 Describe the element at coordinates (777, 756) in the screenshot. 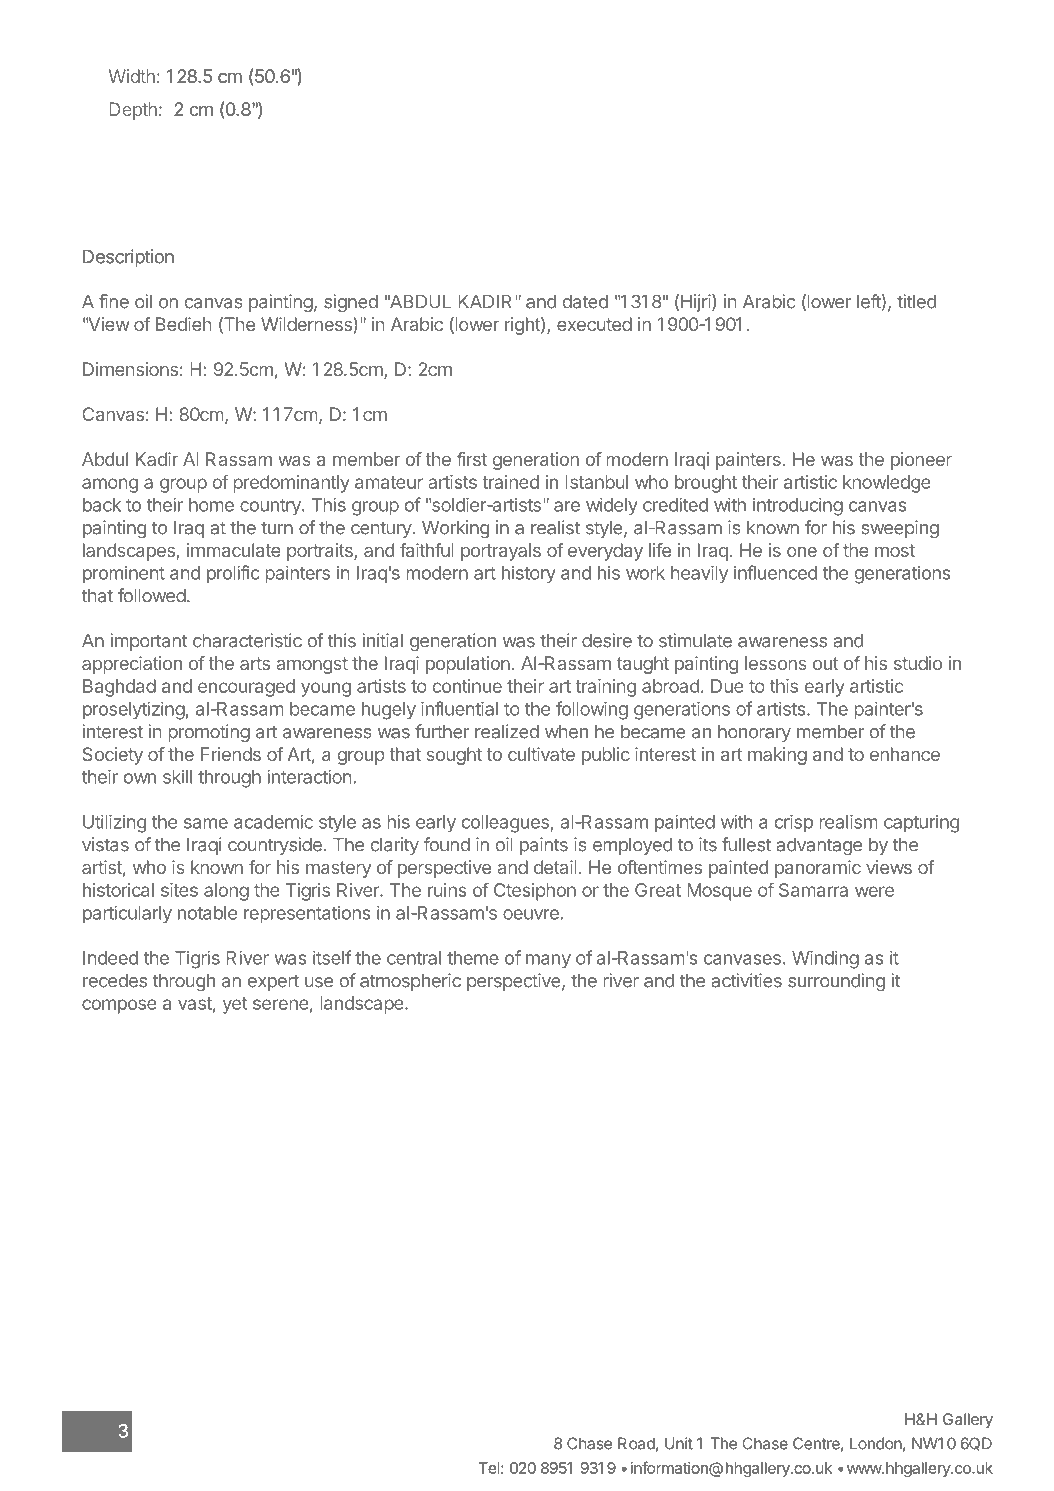

I see `making` at that location.
